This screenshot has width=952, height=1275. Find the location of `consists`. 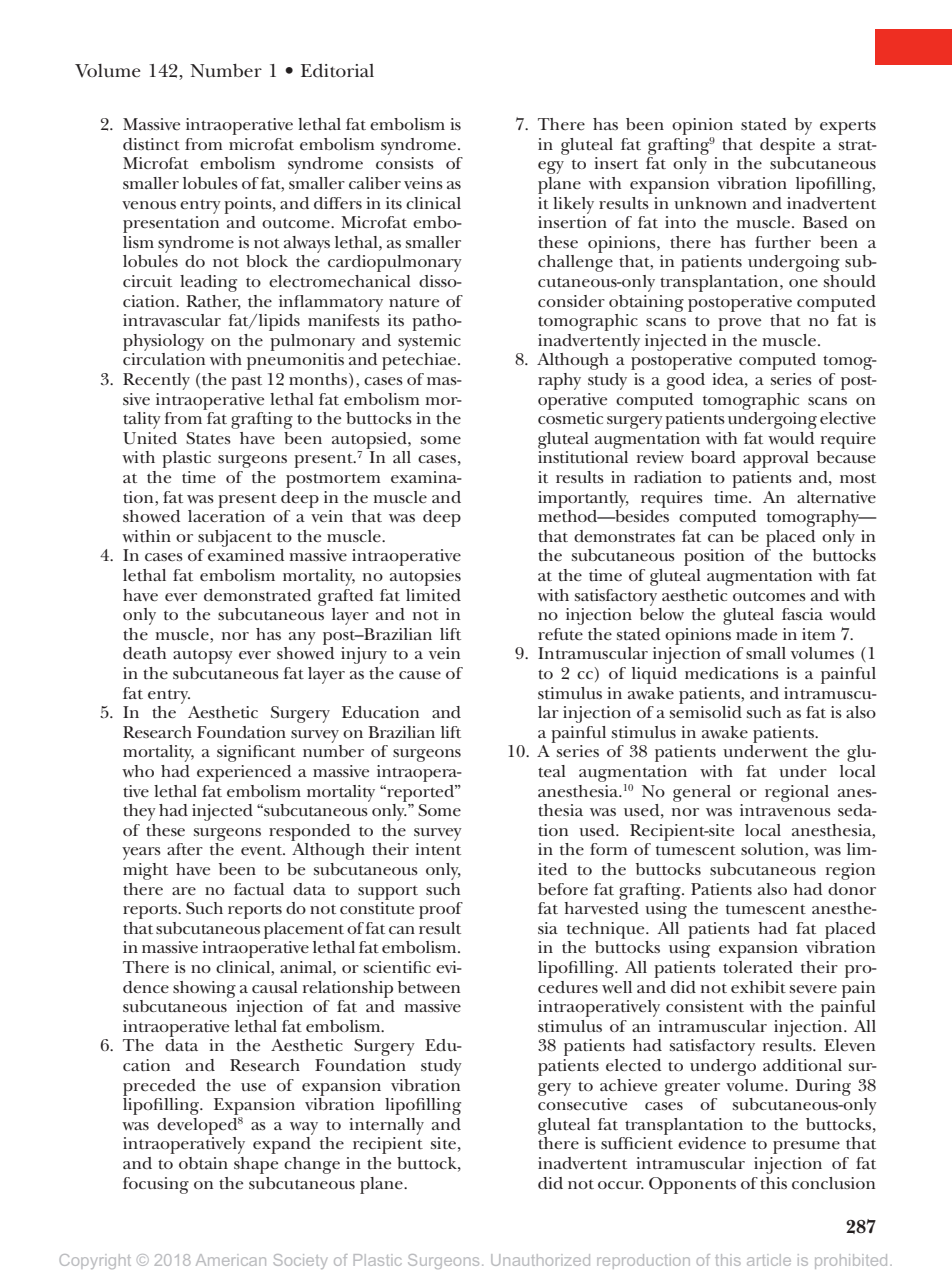

consists is located at coordinates (405, 163).
